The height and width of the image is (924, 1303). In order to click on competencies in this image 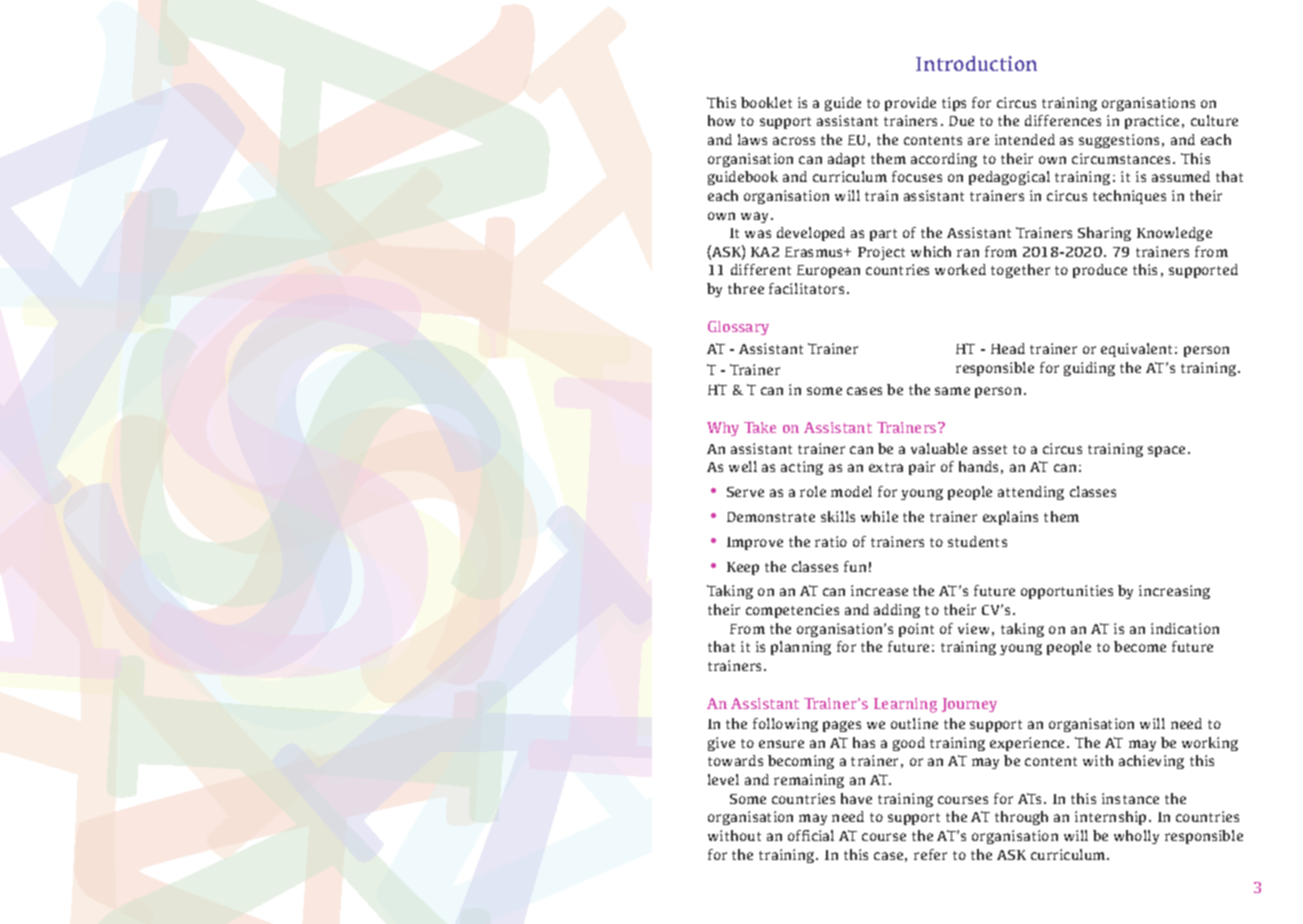, I will do `click(792, 611)`.
